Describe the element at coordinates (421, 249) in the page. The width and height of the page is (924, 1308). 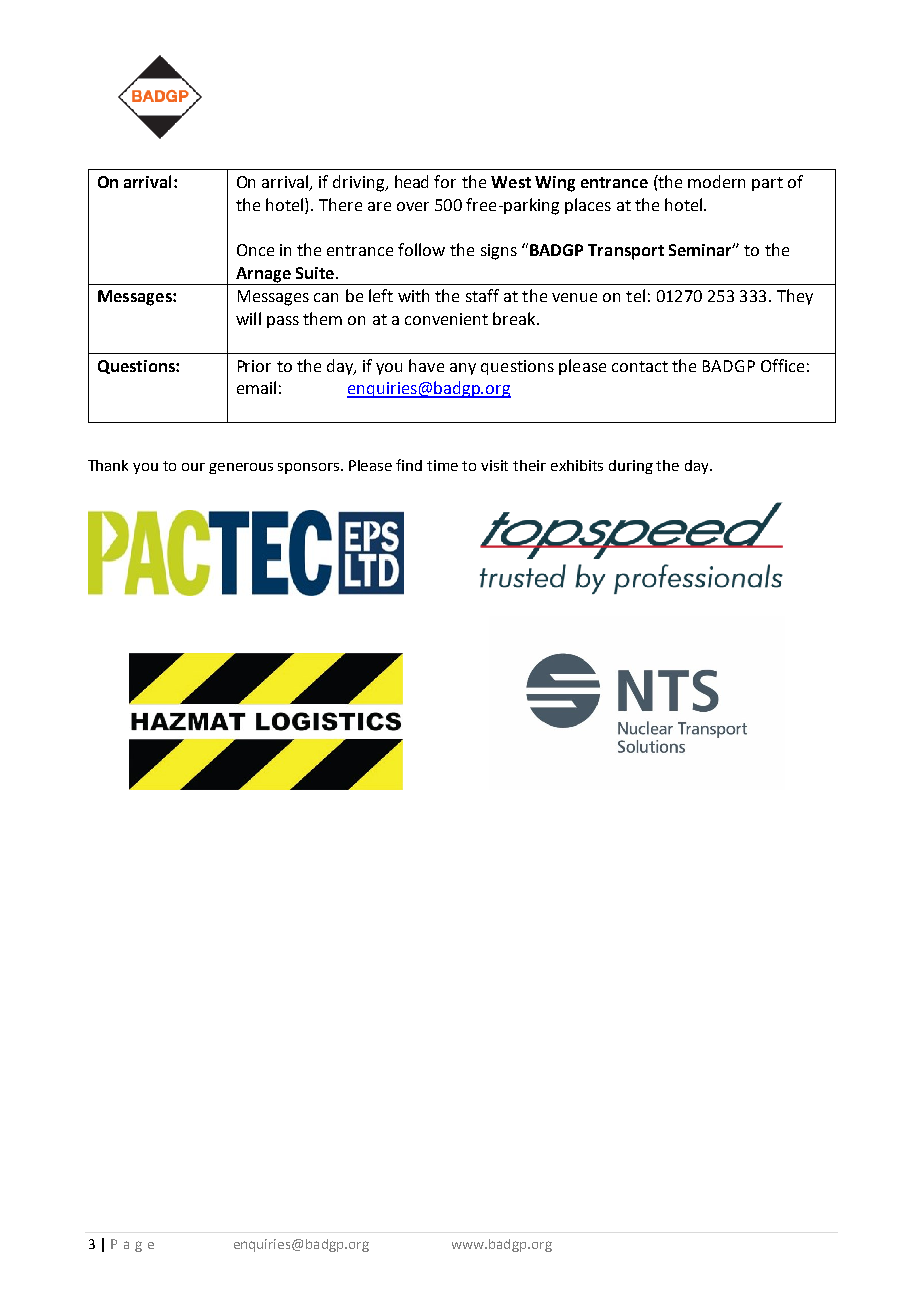
I see `follow` at that location.
